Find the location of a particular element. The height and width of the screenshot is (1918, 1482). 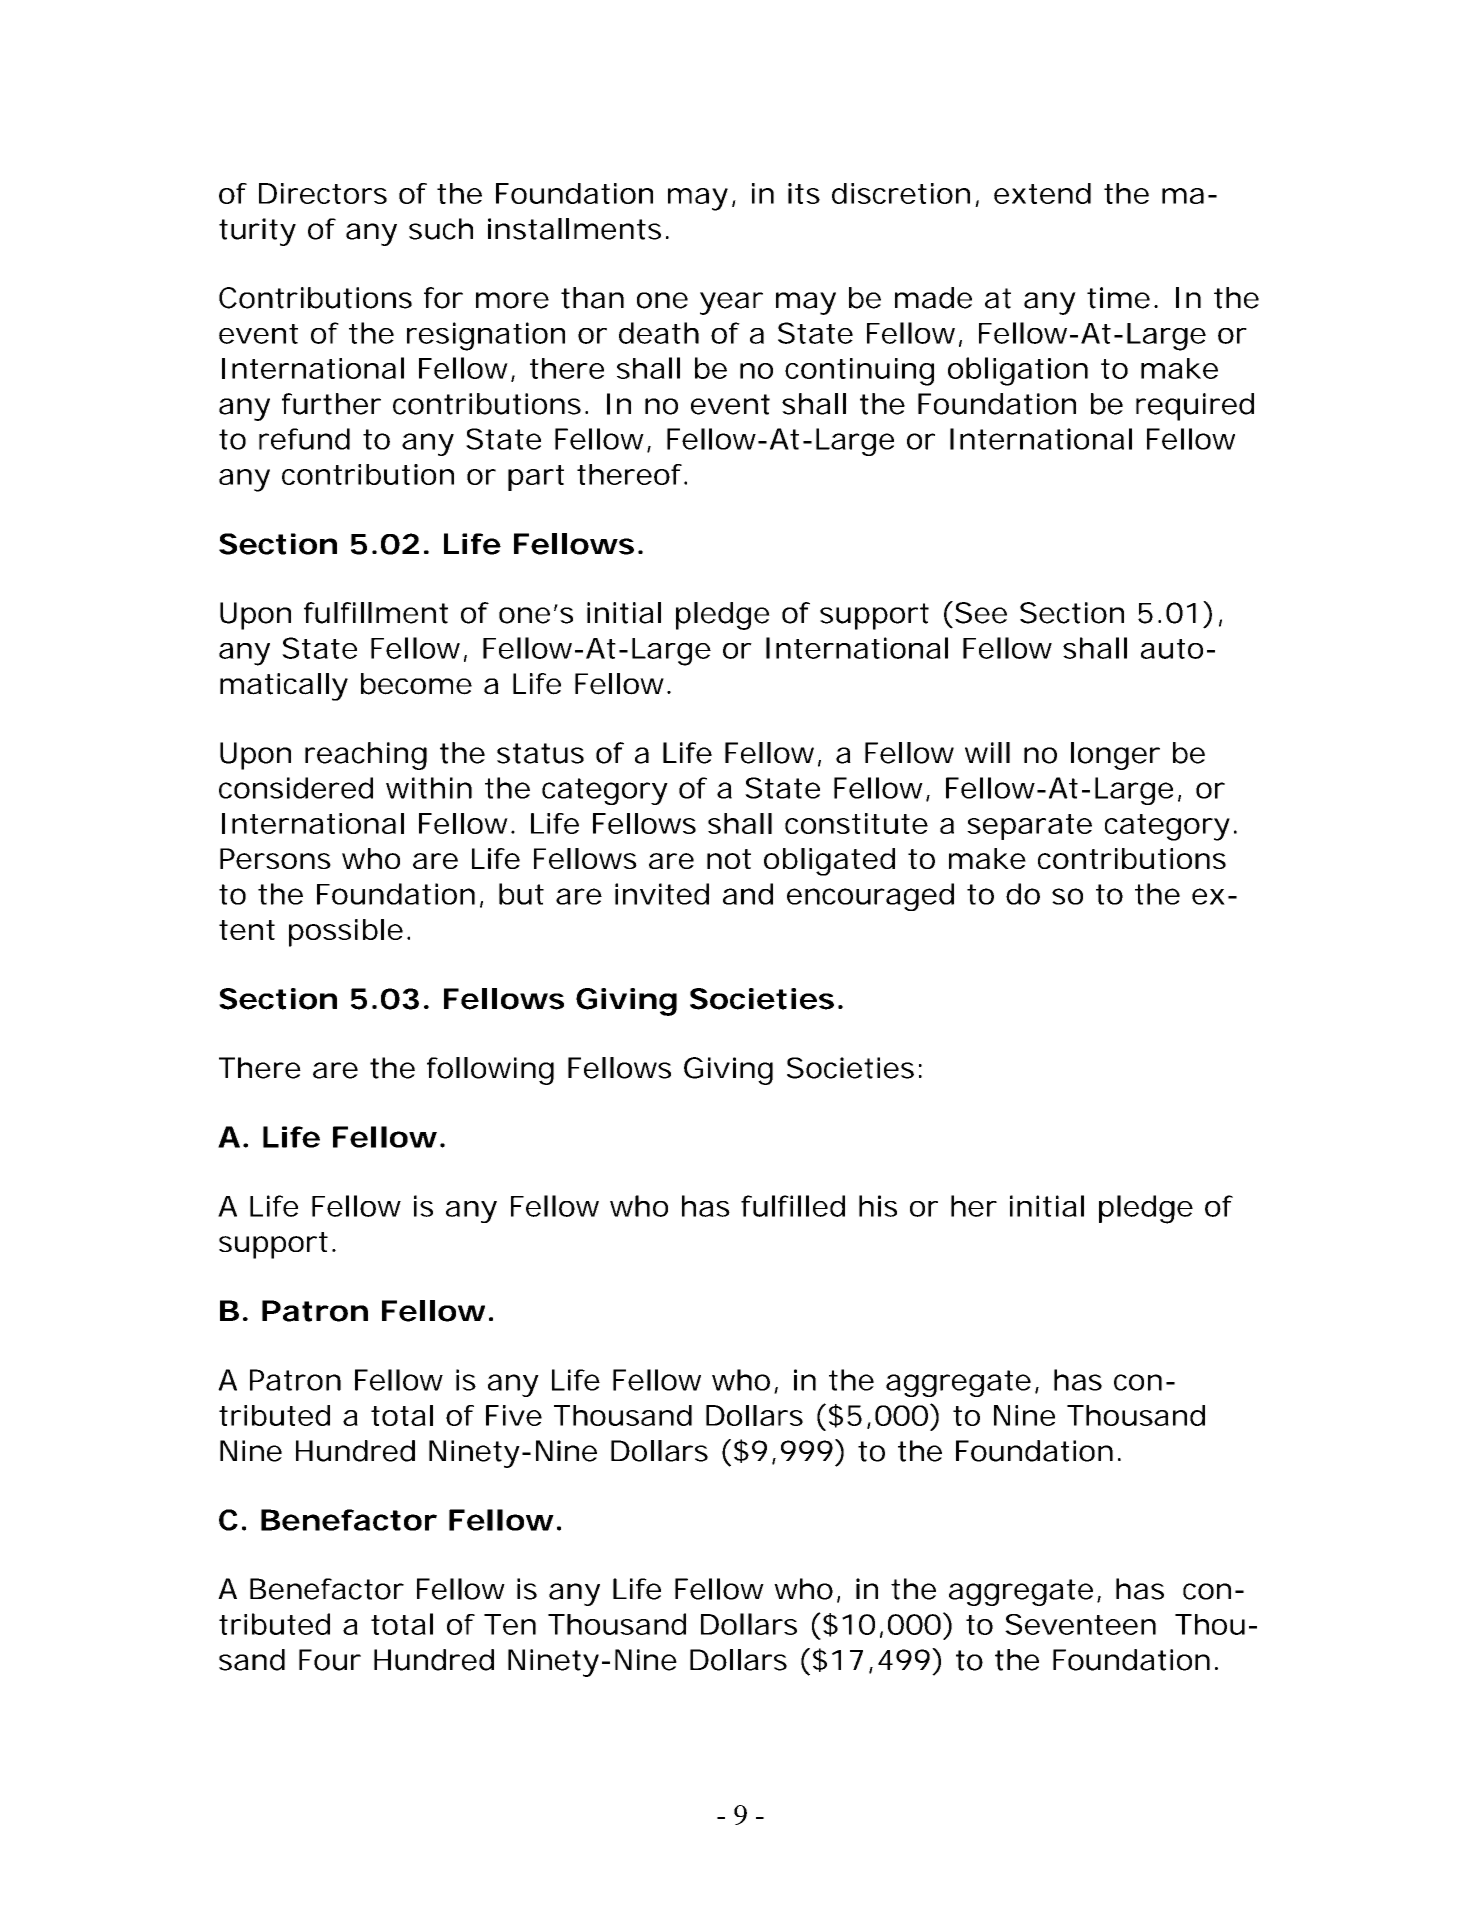

within is located at coordinates (429, 788).
